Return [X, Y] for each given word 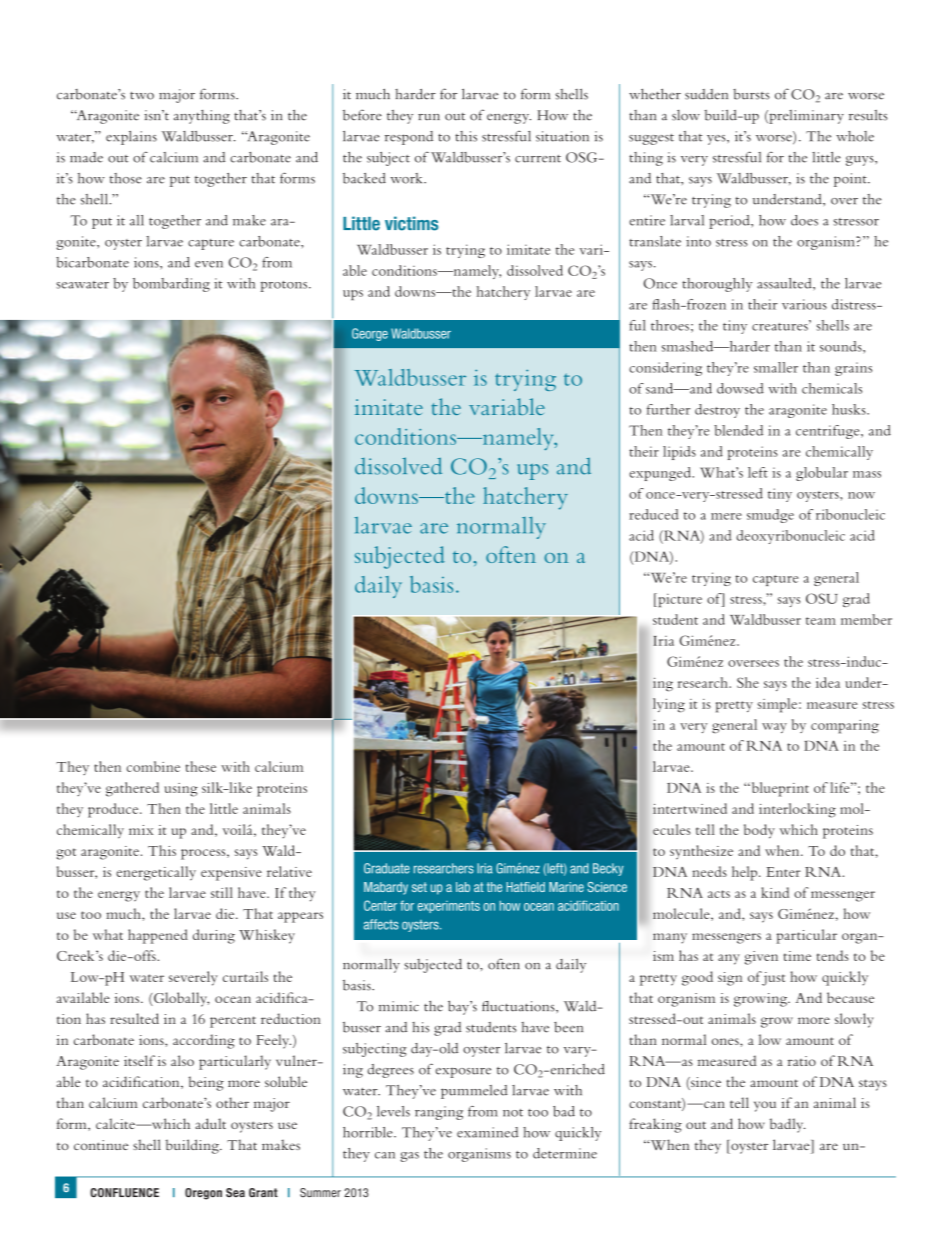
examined [487, 1132]
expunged [661, 474]
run [429, 117]
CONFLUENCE [124, 1193]
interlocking [797, 810]
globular [822, 474]
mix [141, 830]
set [419, 887]
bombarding [171, 285]
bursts [751, 94]
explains [131, 138]
